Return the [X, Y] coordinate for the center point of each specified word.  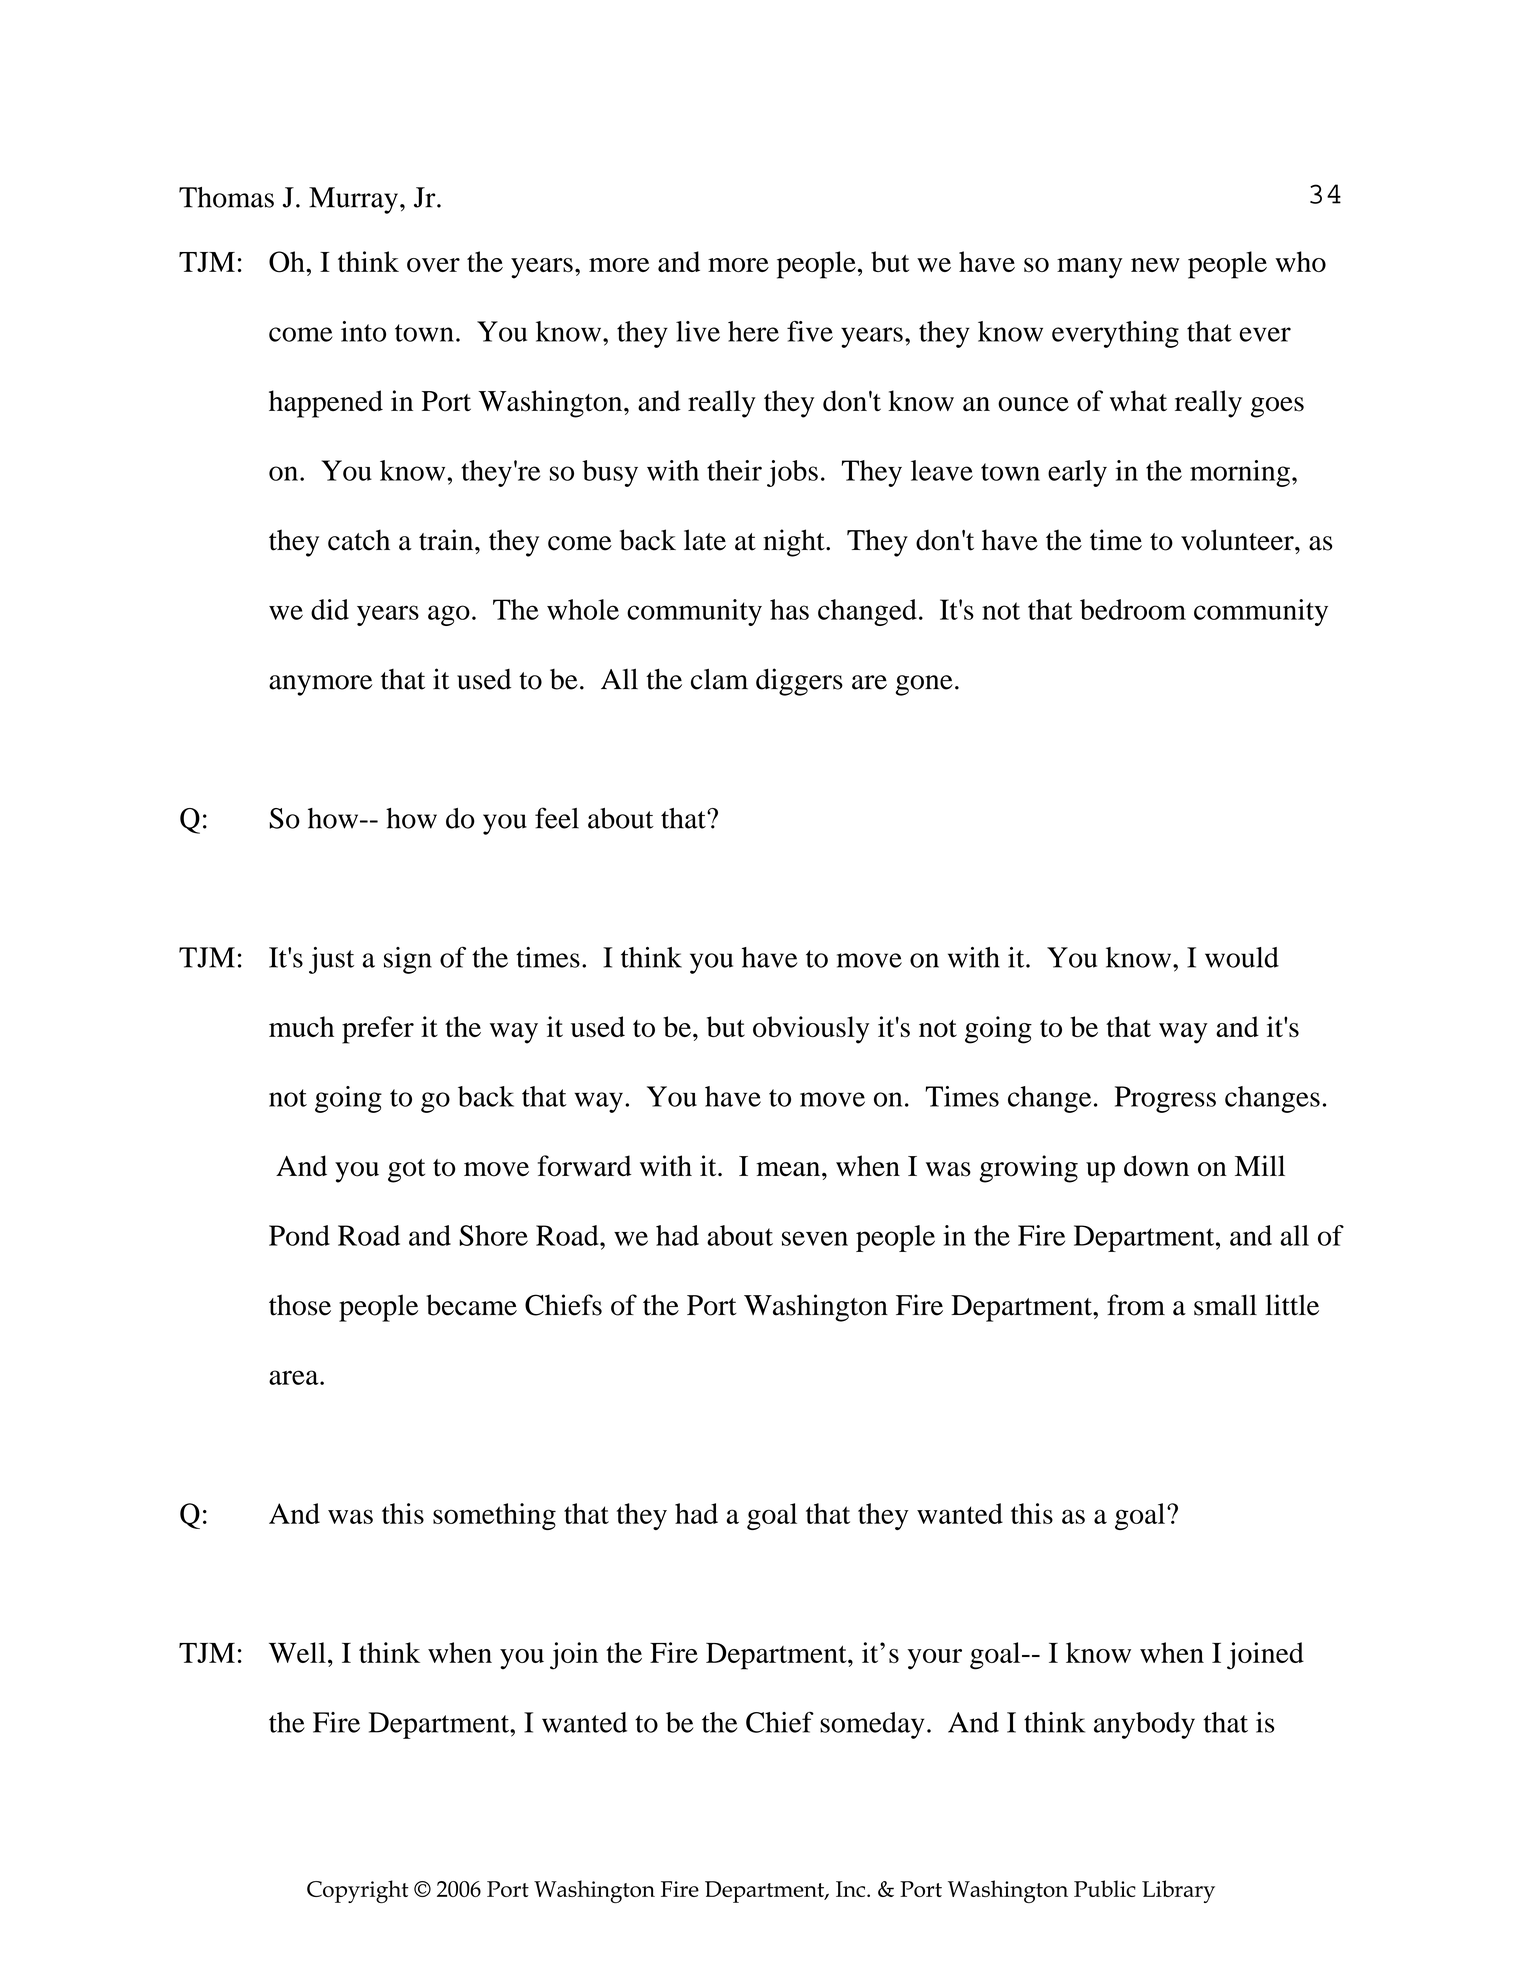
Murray [353, 200]
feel [557, 818]
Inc [852, 1889]
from [1136, 1305]
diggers [799, 682]
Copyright [358, 1891]
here [753, 331]
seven [815, 1238]
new [1155, 265]
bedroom [1133, 609]
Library [1178, 1891]
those [300, 1305]
